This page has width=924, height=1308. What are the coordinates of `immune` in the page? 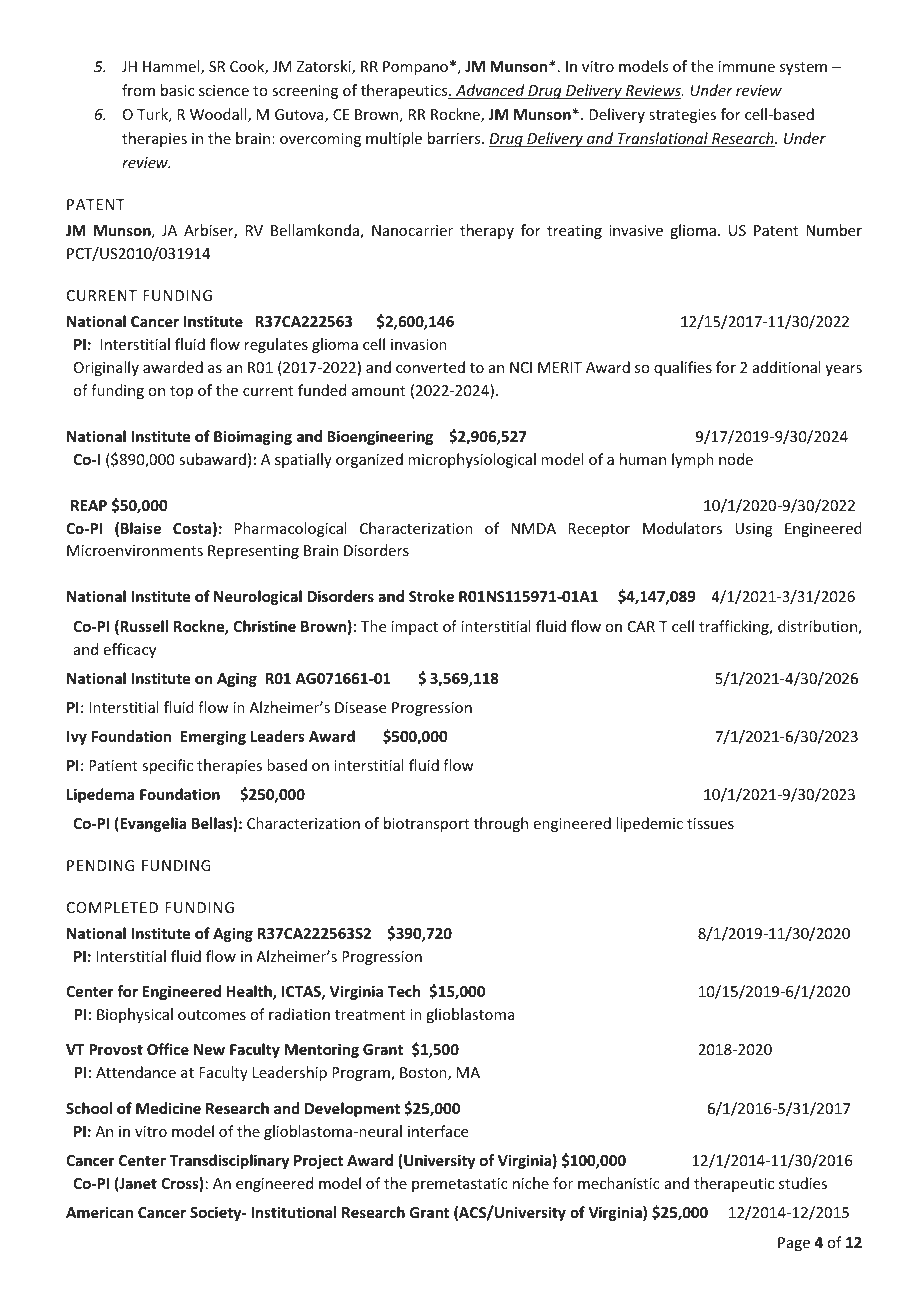 It's located at (747, 66).
